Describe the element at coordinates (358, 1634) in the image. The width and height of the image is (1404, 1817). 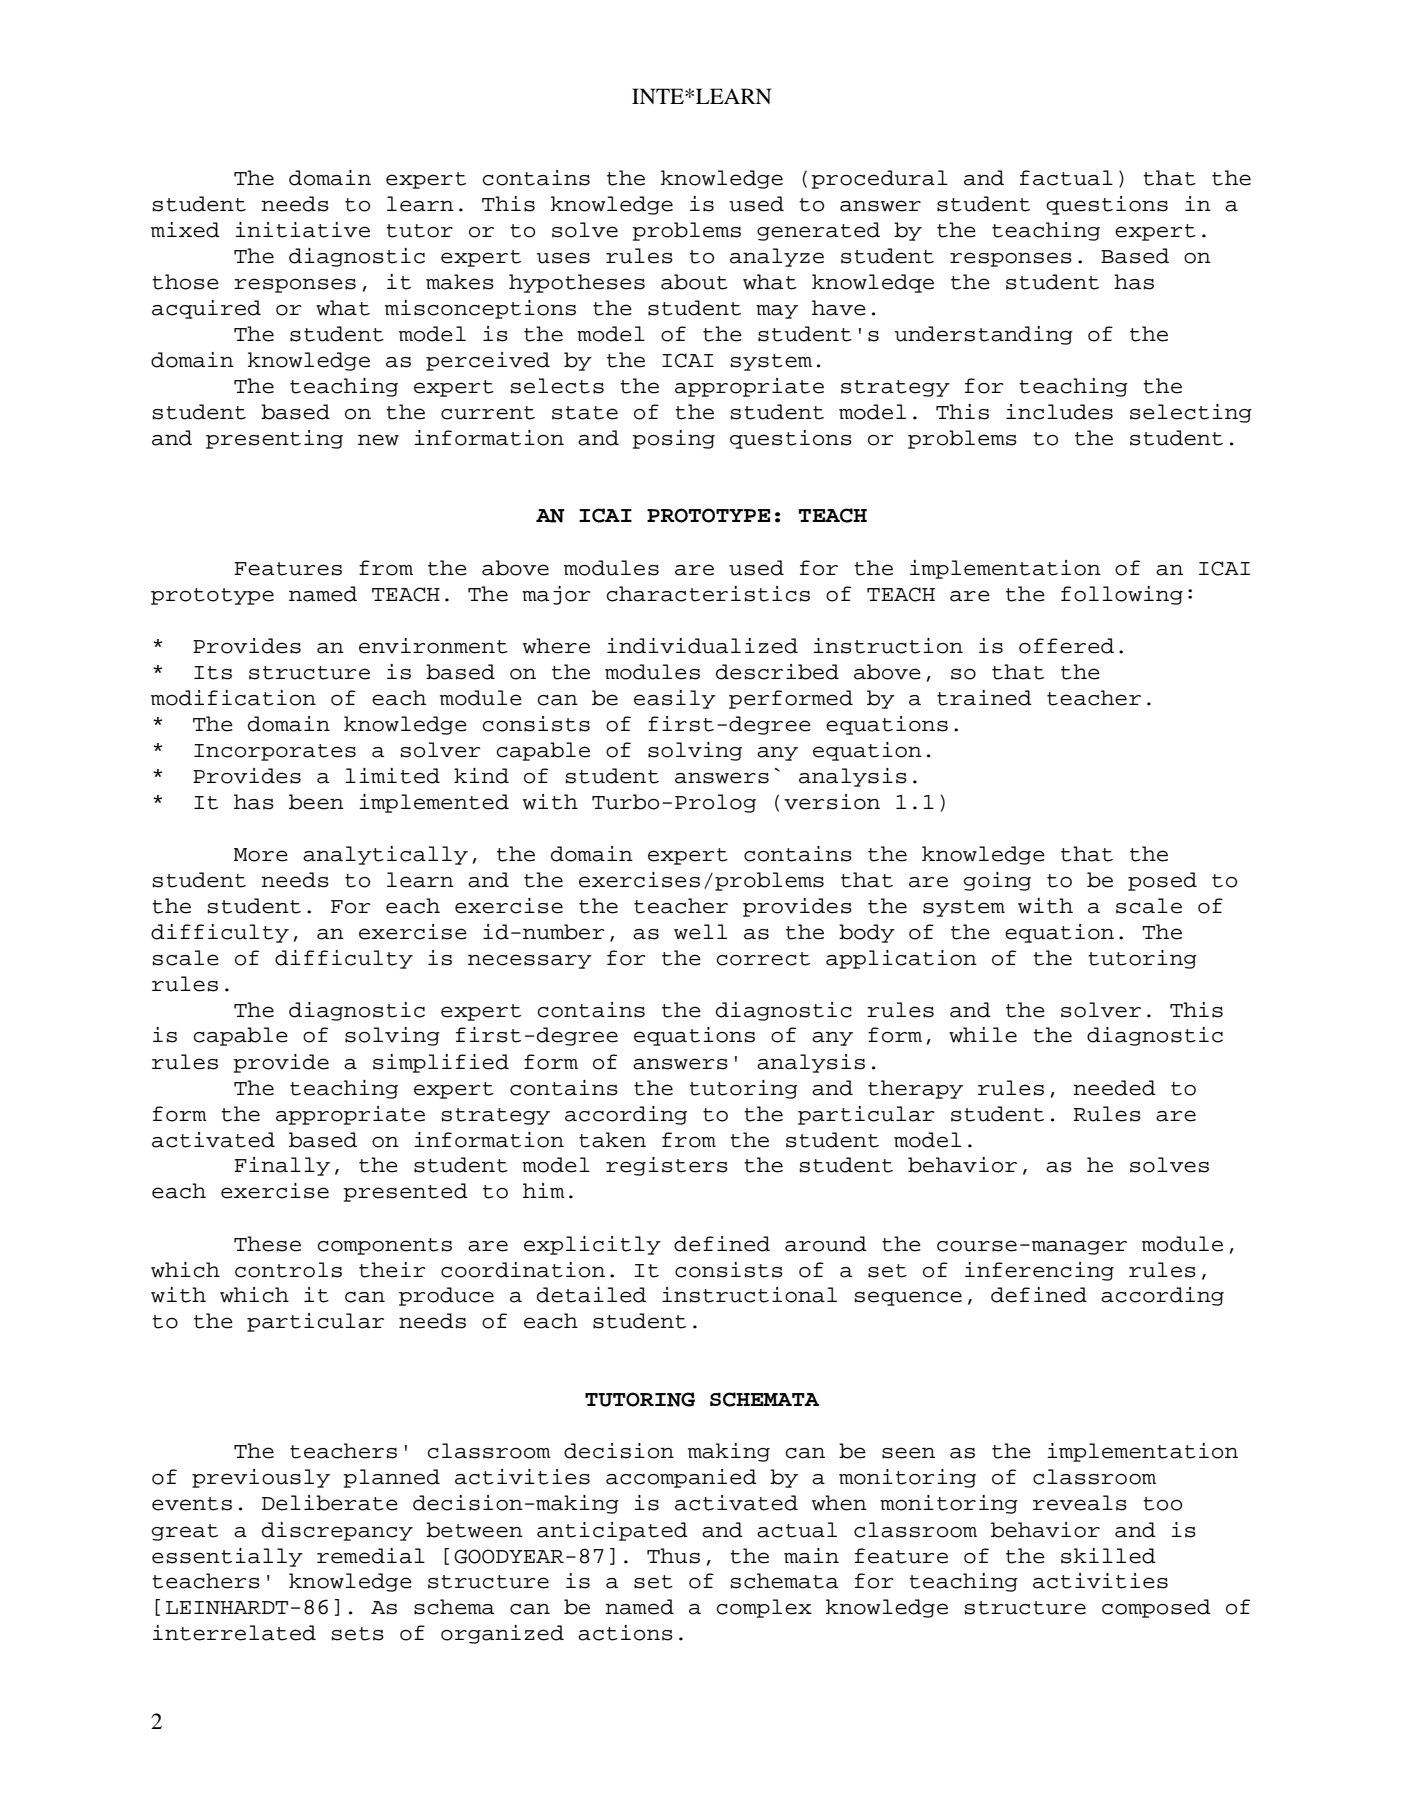
I see `sets` at that location.
